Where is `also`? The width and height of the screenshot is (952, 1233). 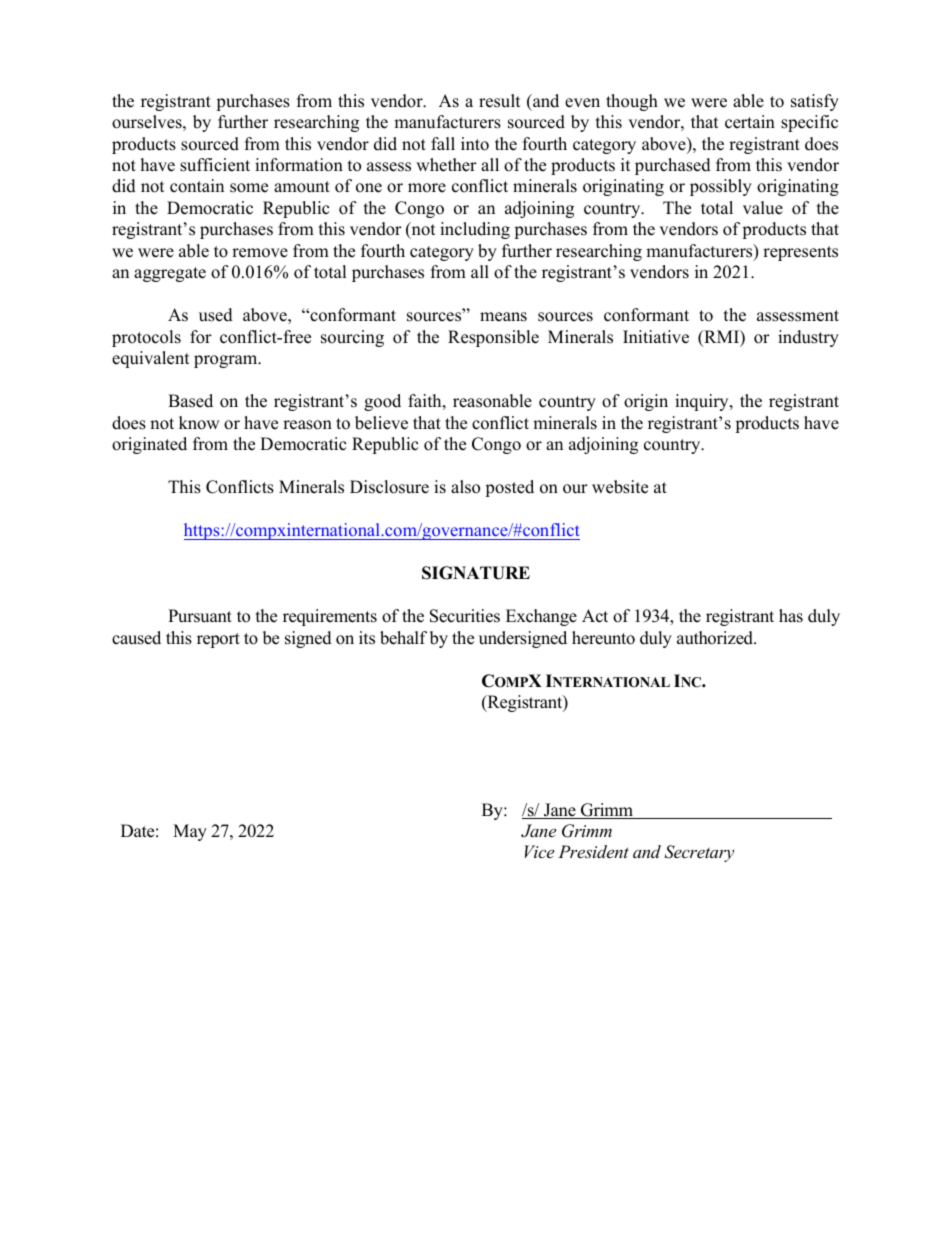 also is located at coordinates (465, 487).
